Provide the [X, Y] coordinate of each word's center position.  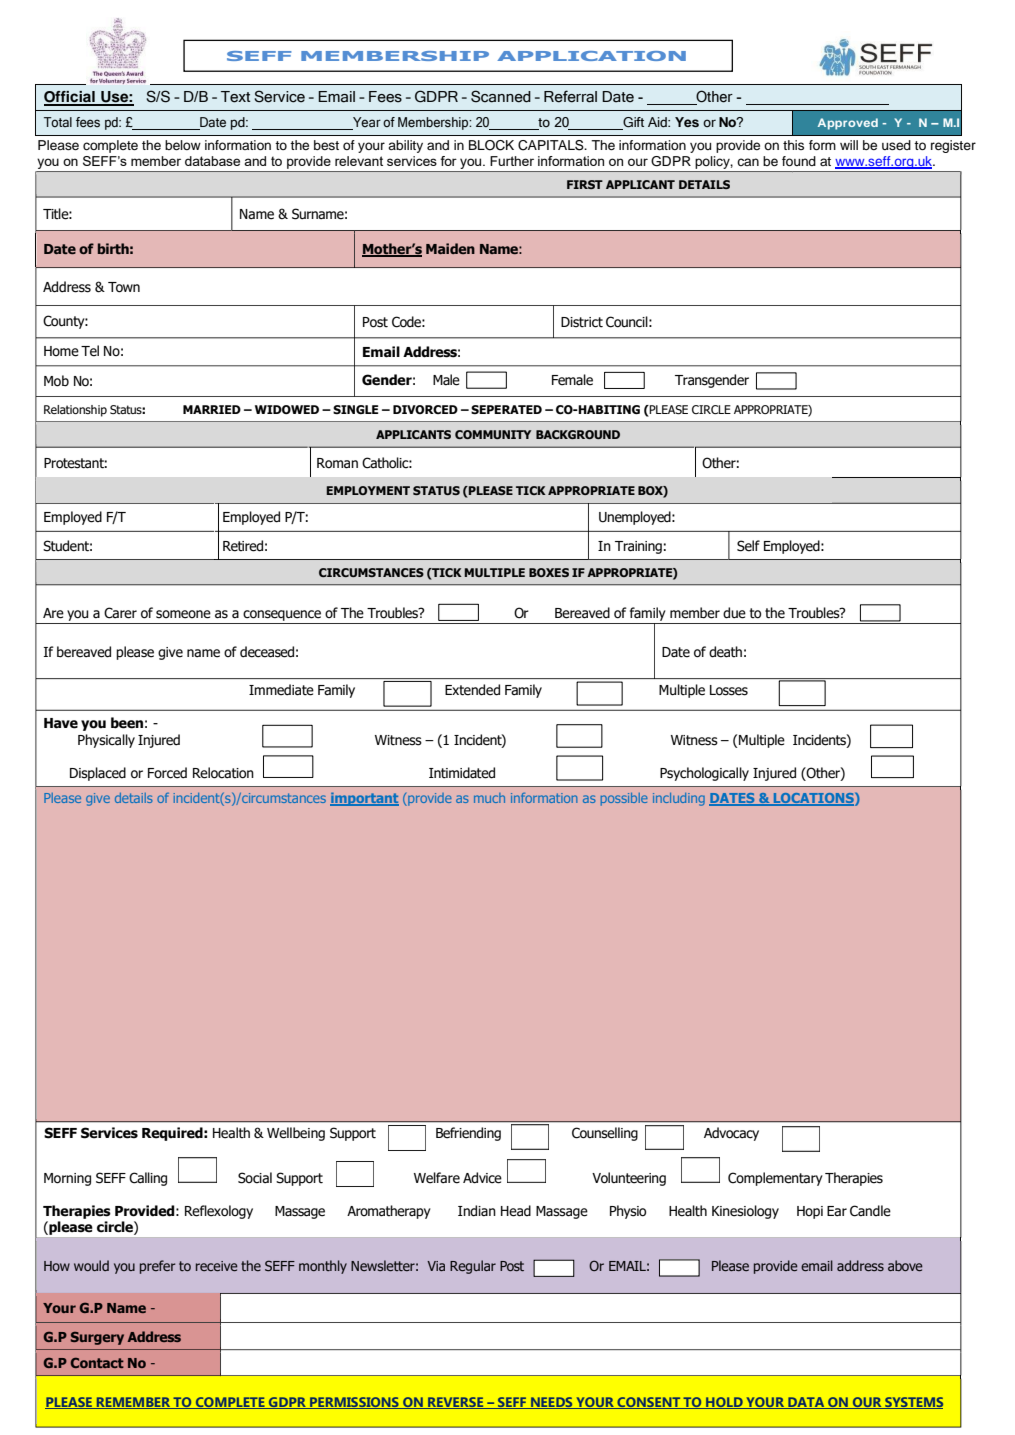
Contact [97, 1363]
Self [748, 546]
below [183, 145]
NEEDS [552, 1403]
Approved [848, 124]
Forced [167, 773]
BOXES [549, 572]
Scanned [501, 96]
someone [183, 614]
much [489, 798]
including [679, 799]
